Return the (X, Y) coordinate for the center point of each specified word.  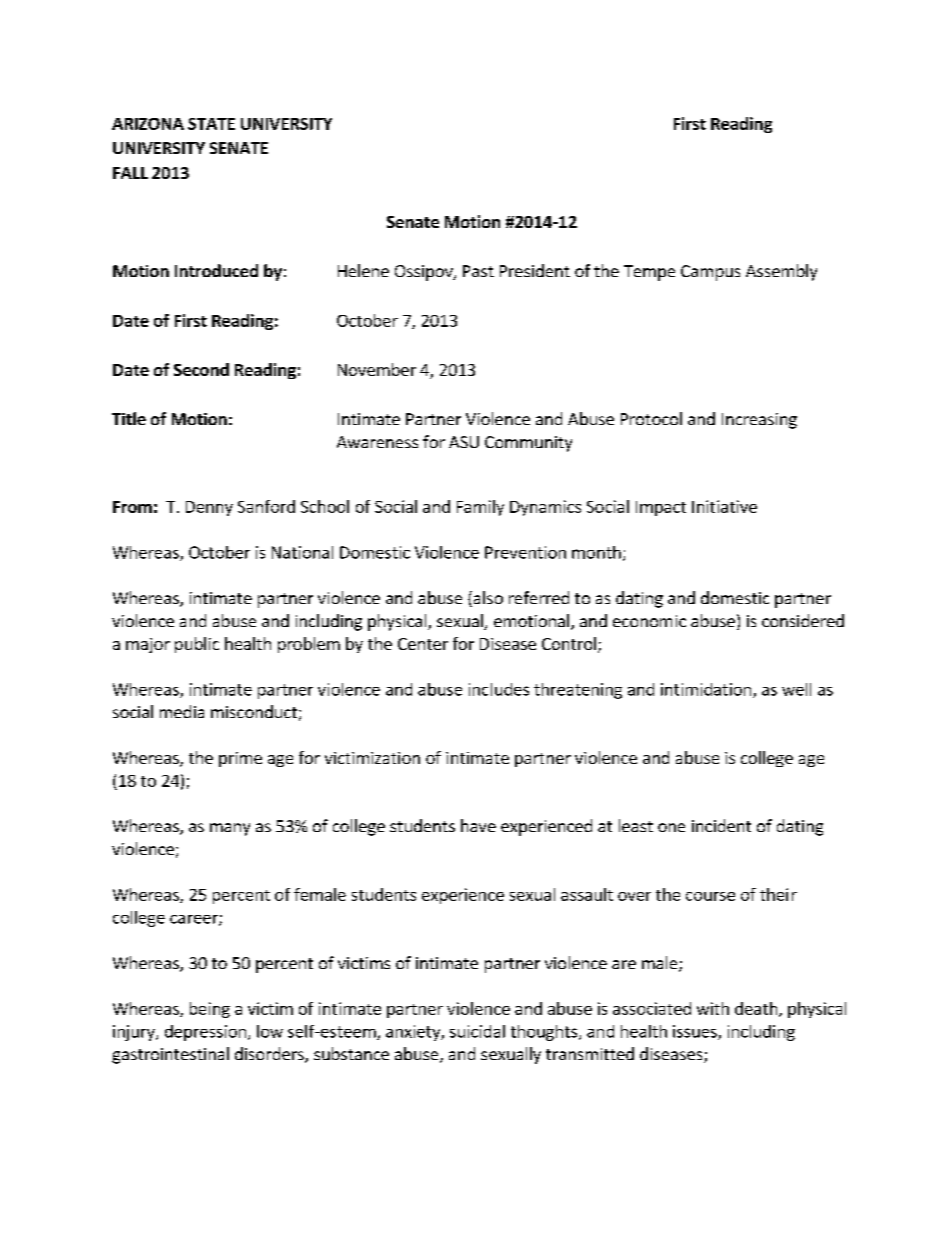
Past (478, 271)
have (478, 825)
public (197, 645)
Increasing (759, 421)
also (487, 599)
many (230, 829)
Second (201, 369)
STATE (211, 124)
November (377, 369)
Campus (710, 273)
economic (649, 621)
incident (721, 825)
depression (205, 1033)
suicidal (477, 1031)
